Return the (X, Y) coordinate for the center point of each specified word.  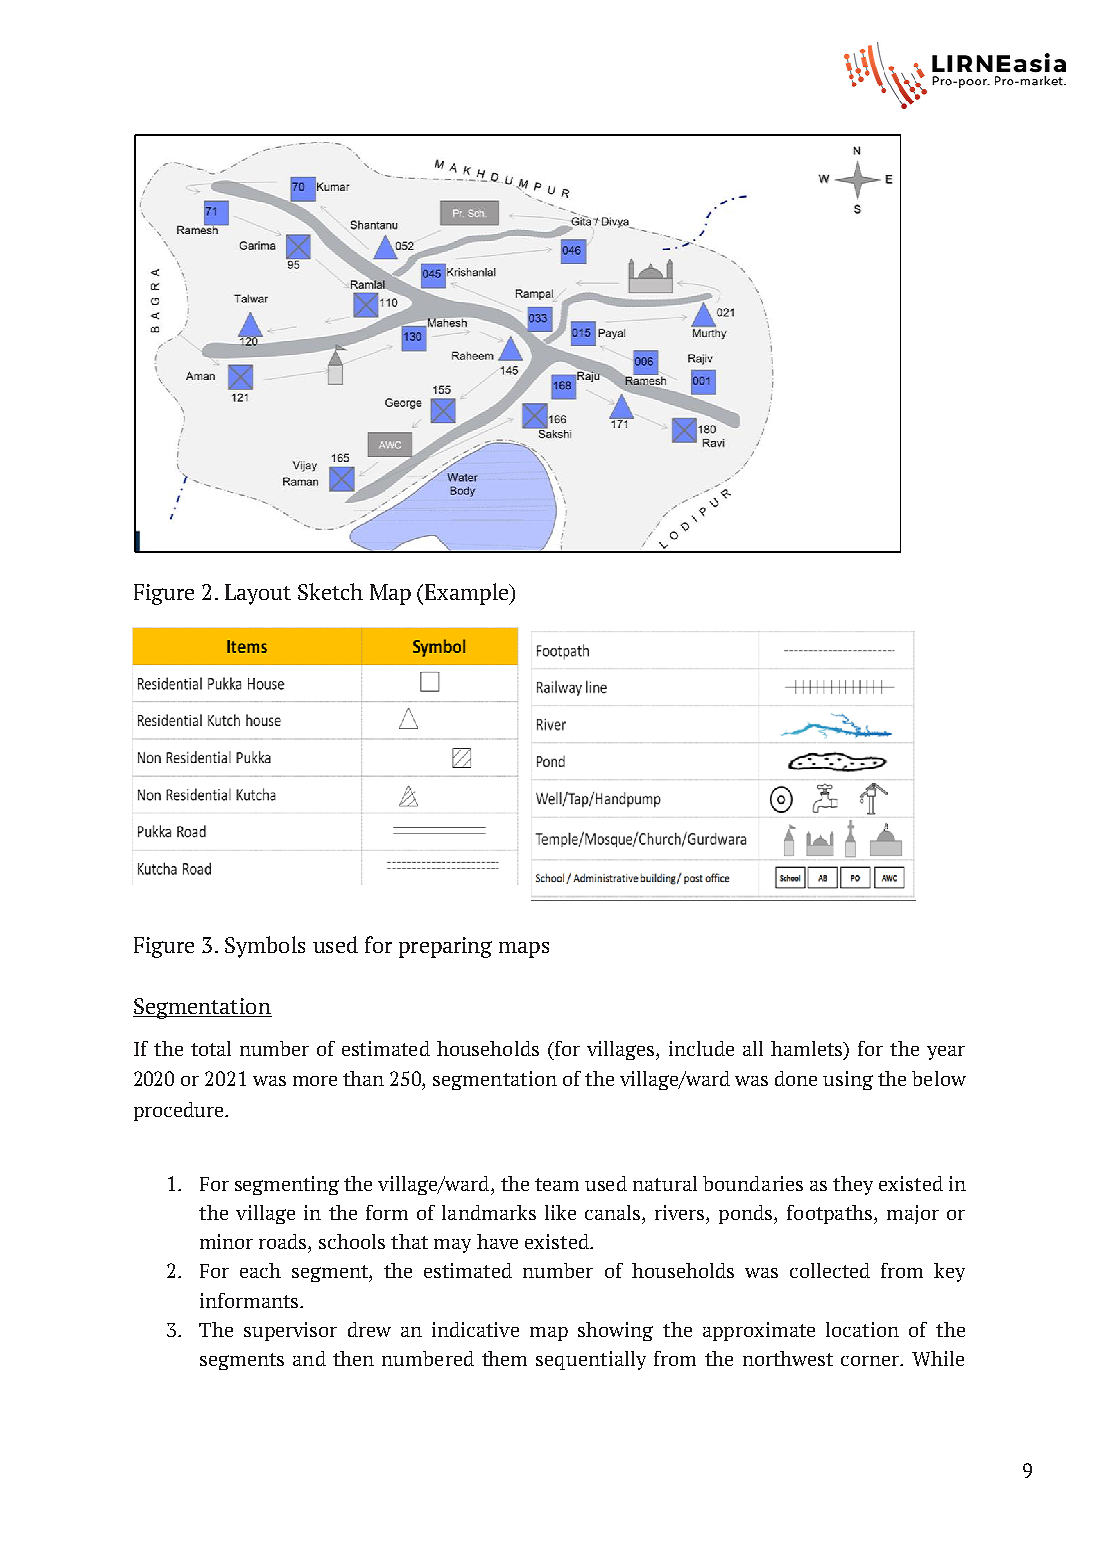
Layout (258, 594)
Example (468, 594)
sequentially (591, 1360)
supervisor (290, 1331)
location (862, 1329)
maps (524, 950)
